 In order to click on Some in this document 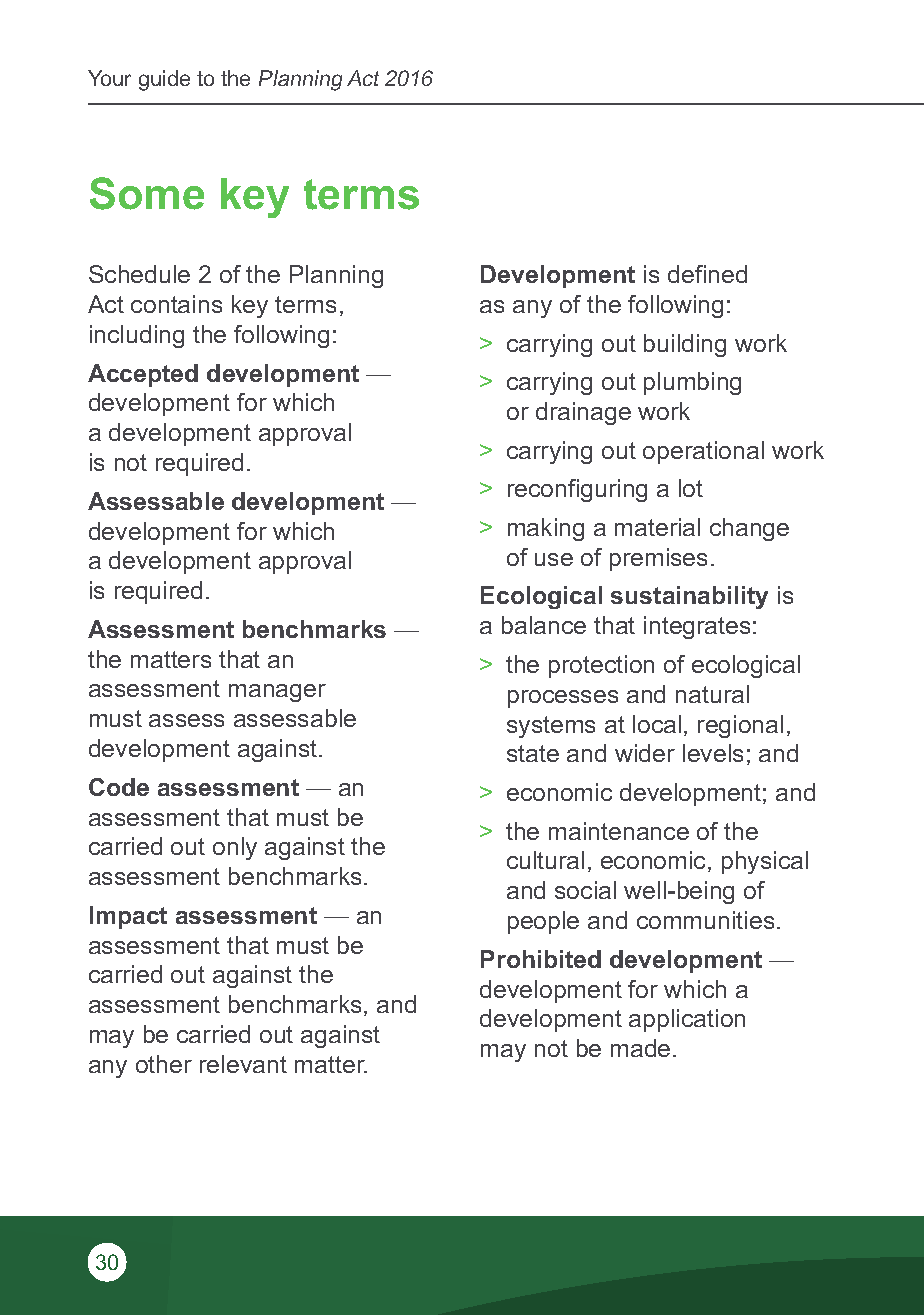, I will do `click(147, 193)`.
